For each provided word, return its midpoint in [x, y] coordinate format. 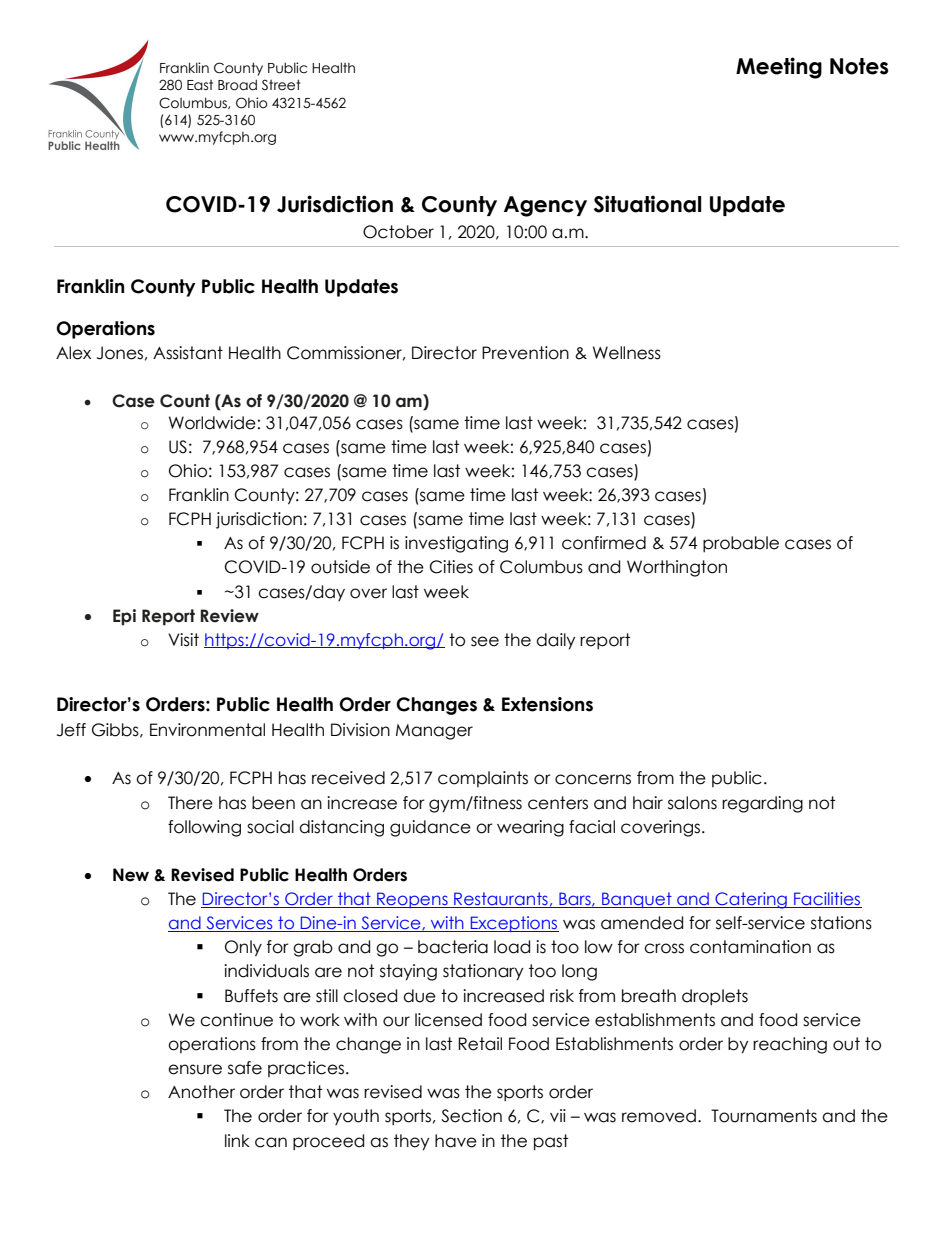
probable [741, 544]
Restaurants [501, 900]
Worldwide [212, 423]
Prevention [525, 353]
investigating [456, 544]
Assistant [188, 353]
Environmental [207, 730]
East [200, 85]
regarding [762, 804]
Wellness [627, 353]
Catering [751, 900]
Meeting [779, 68]
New [131, 875]
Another [201, 1092]
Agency [545, 206]
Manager [434, 732]
